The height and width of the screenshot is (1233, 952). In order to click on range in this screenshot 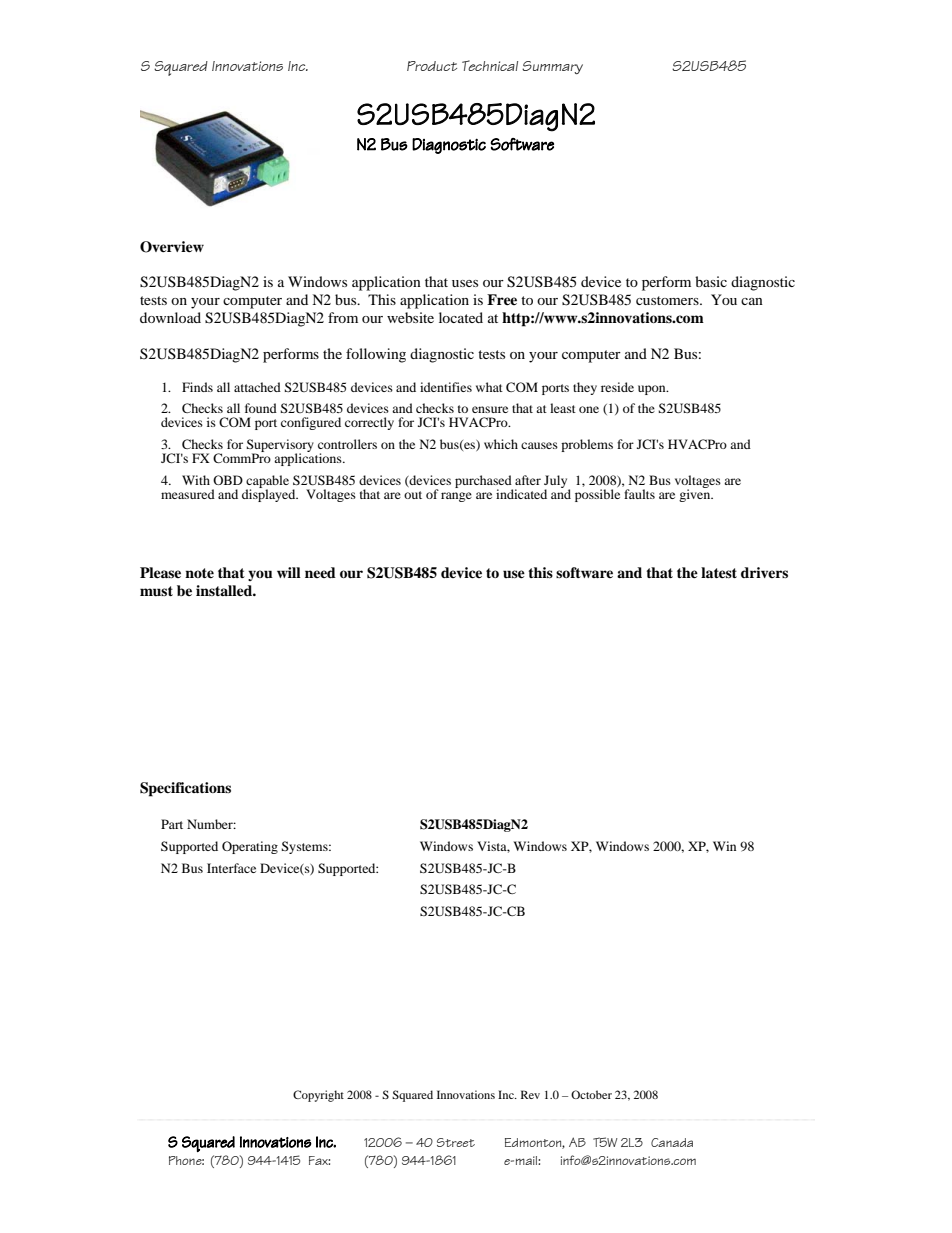, I will do `click(456, 497)`.
